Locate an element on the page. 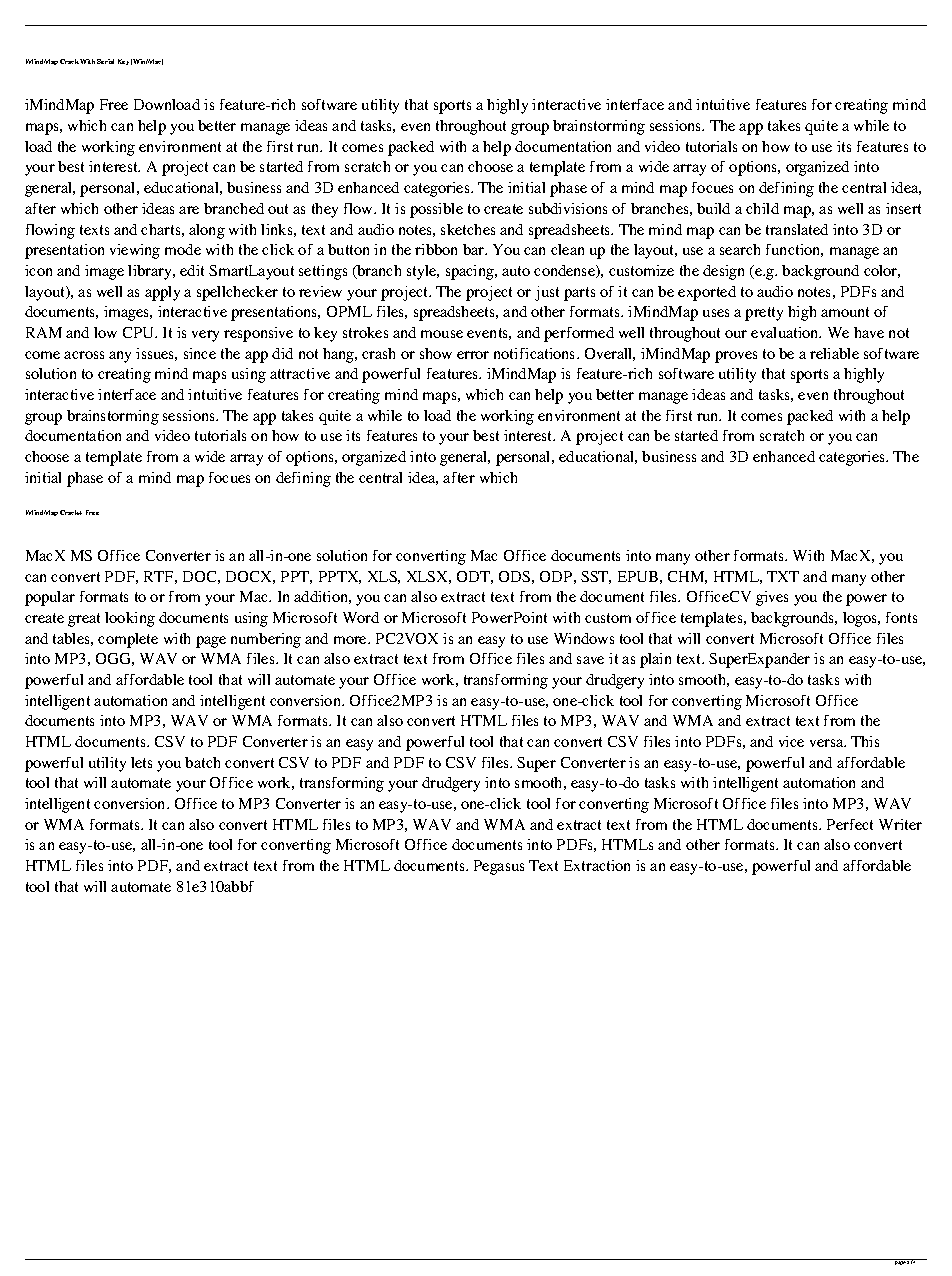 The image size is (952, 1276). across is located at coordinates (84, 355).
